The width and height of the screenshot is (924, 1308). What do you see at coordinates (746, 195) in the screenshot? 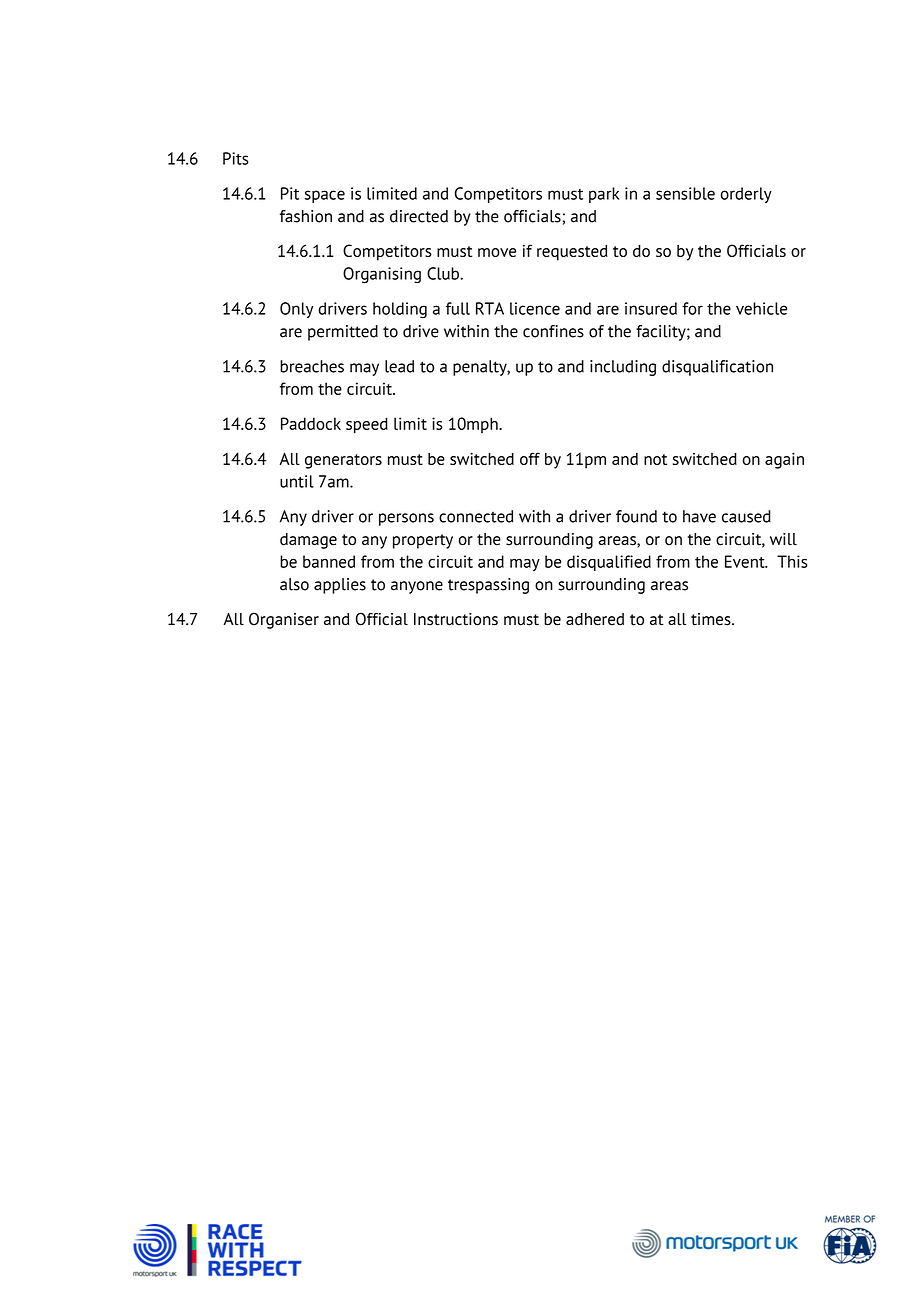
I see `orderly` at bounding box center [746, 195].
